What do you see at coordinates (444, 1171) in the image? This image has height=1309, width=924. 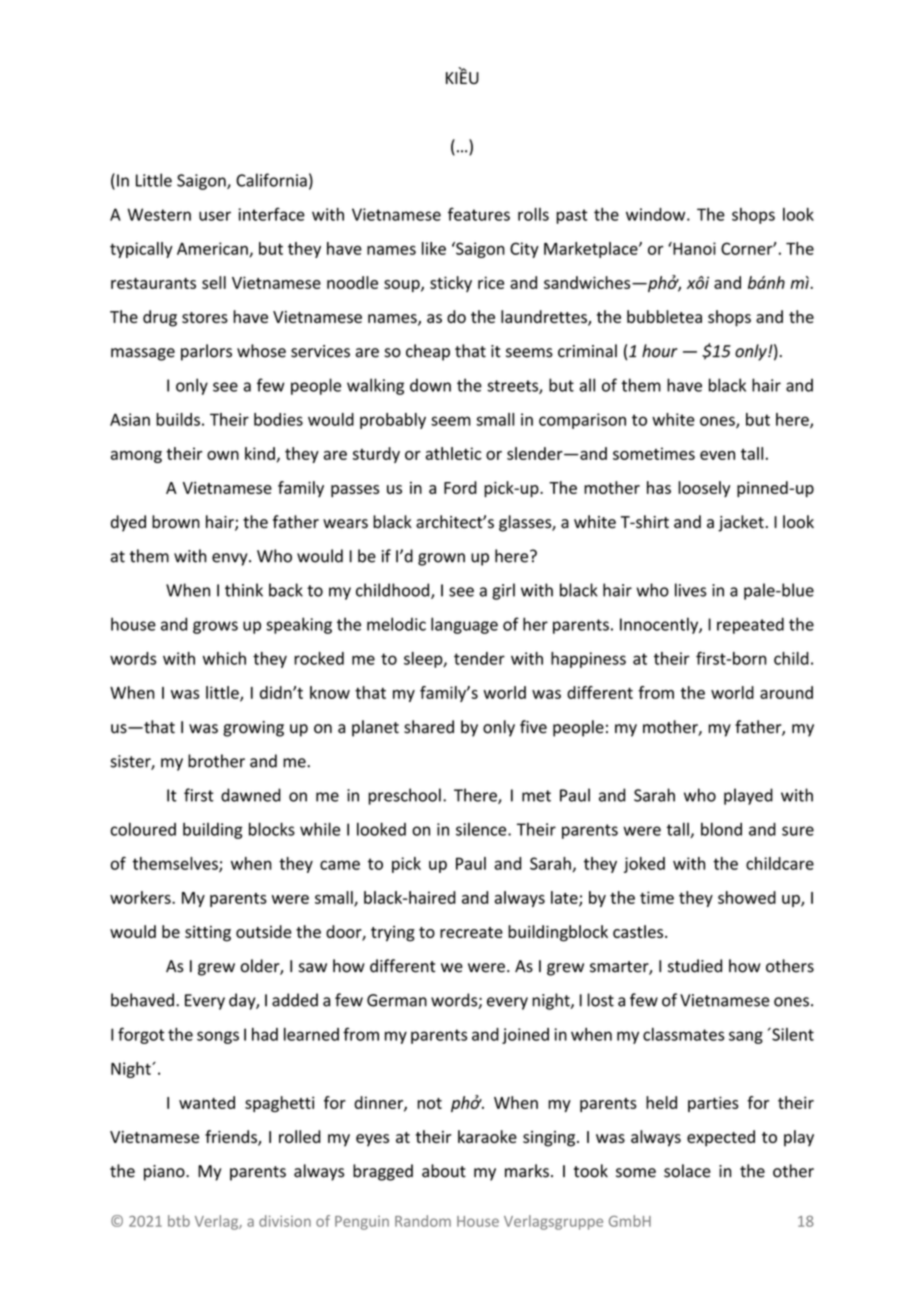 I see `about` at bounding box center [444, 1171].
